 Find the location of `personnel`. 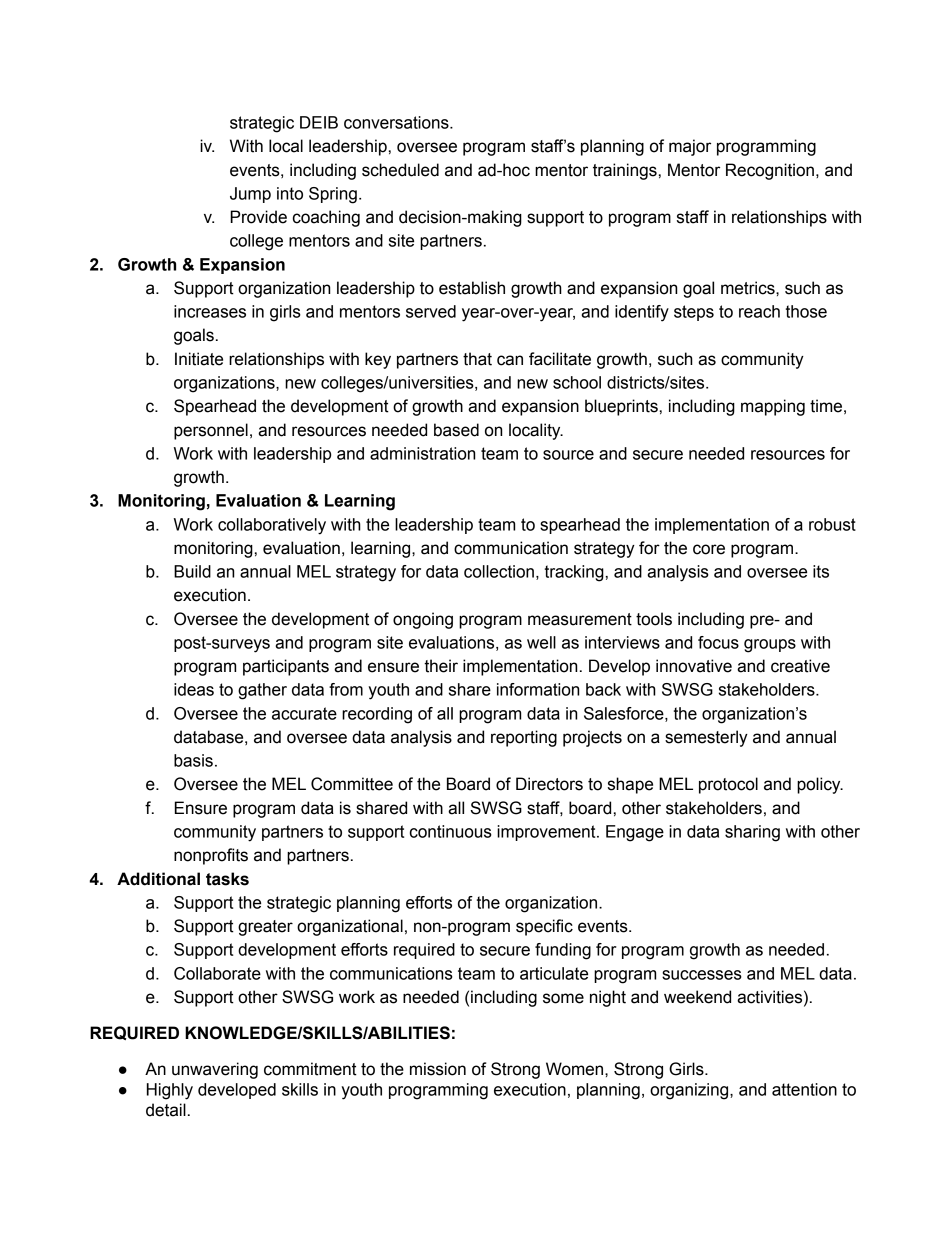

personnel is located at coordinates (211, 431).
